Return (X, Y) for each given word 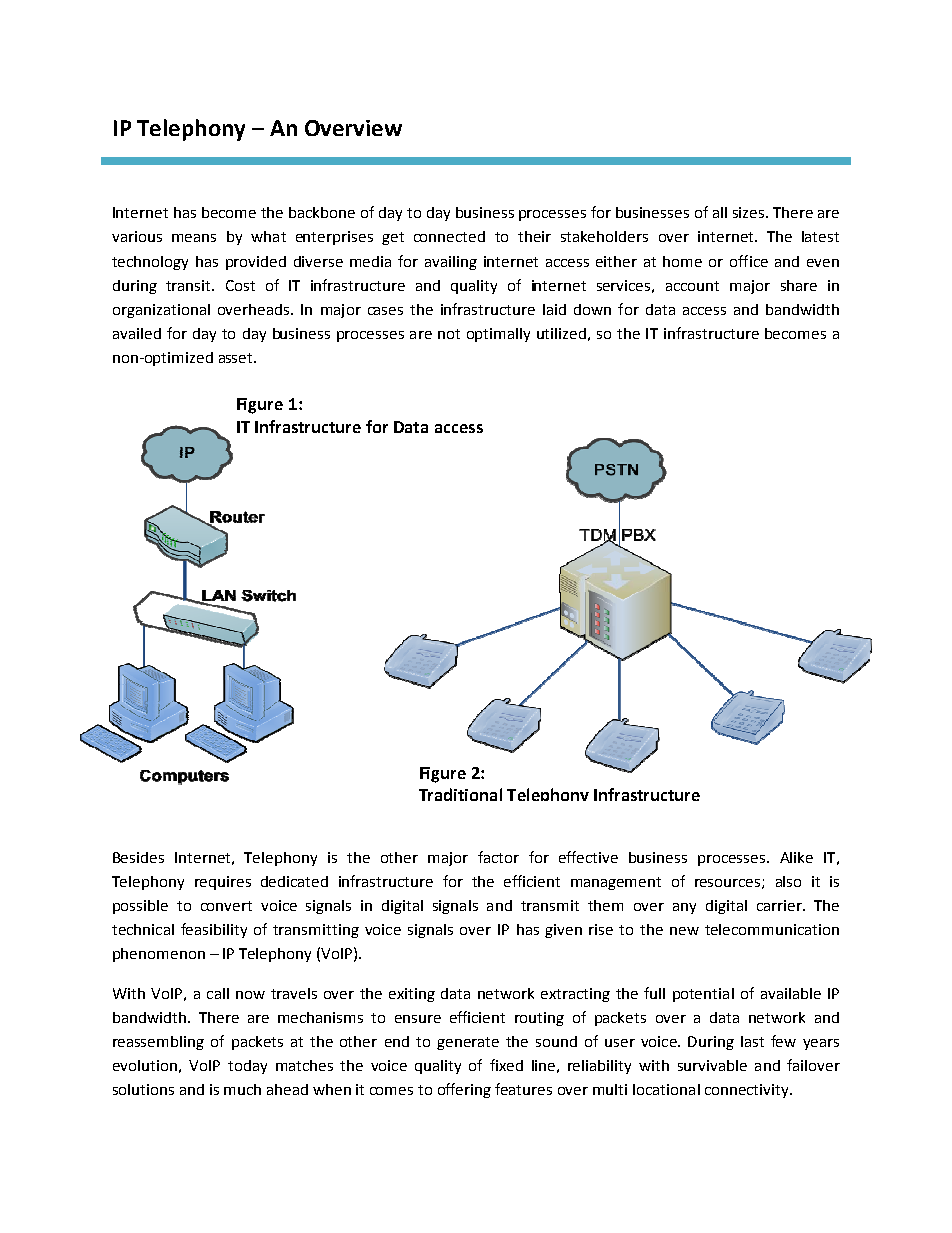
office (749, 261)
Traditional (460, 794)
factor (498, 857)
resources (729, 884)
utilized (561, 333)
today (247, 1067)
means (194, 238)
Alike (796, 857)
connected (449, 236)
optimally (498, 335)
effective (588, 857)
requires (223, 883)
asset (237, 358)
